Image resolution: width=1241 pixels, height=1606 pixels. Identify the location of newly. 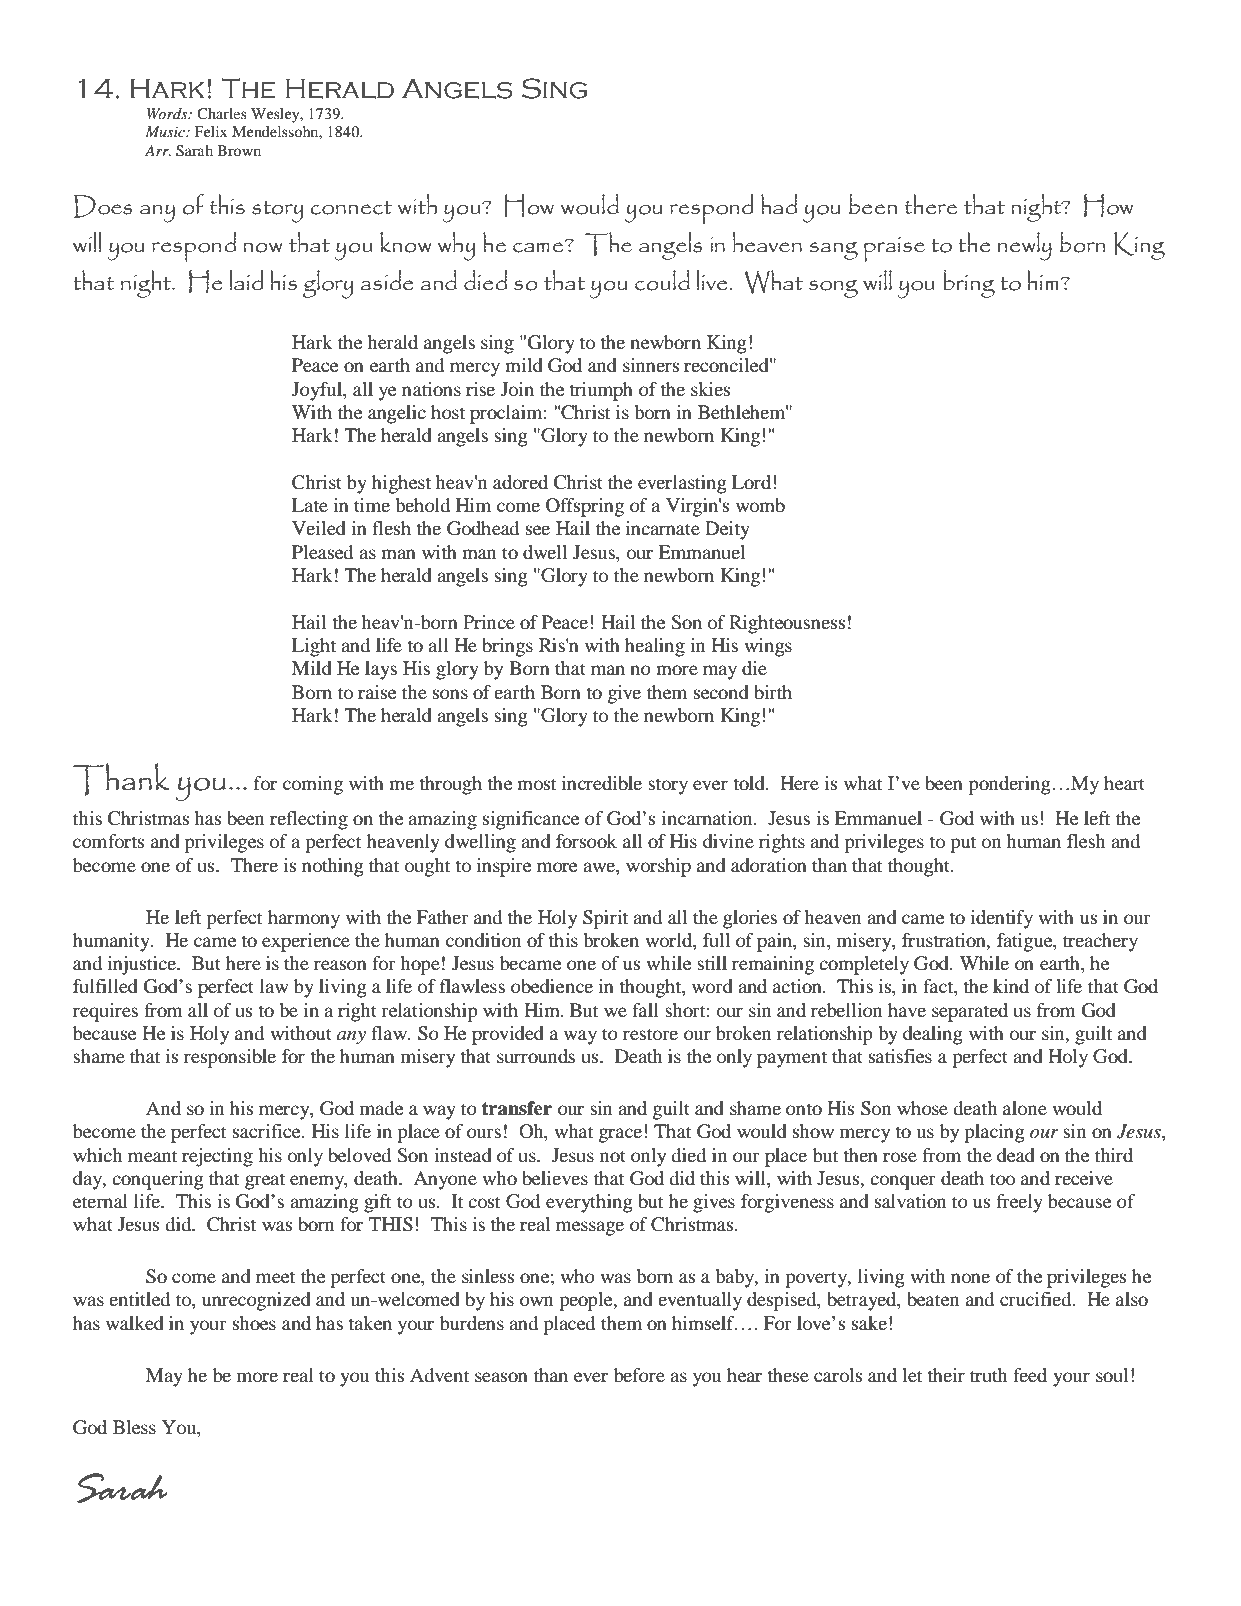
(1025, 246).
